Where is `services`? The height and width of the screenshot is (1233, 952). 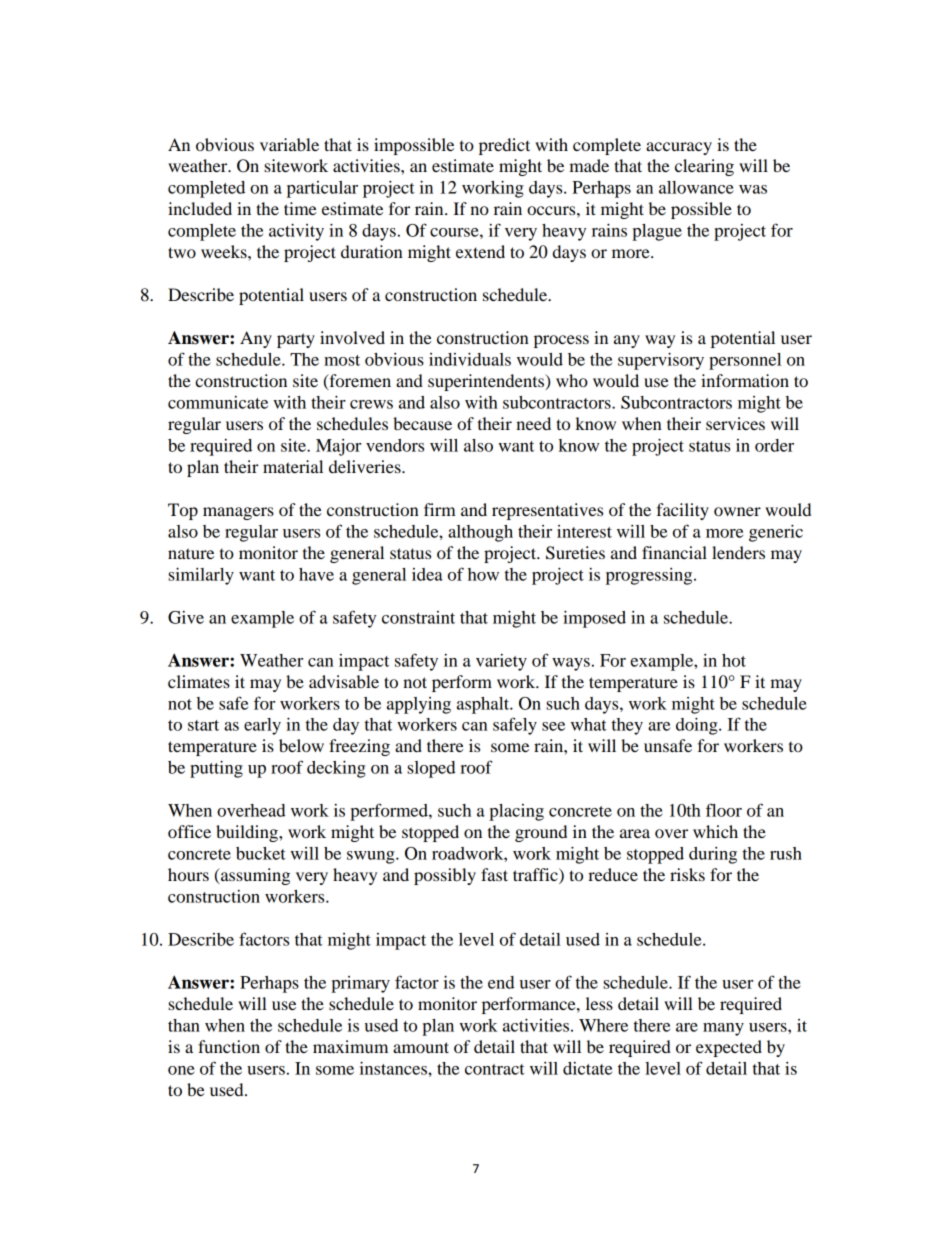
services is located at coordinates (735, 423).
